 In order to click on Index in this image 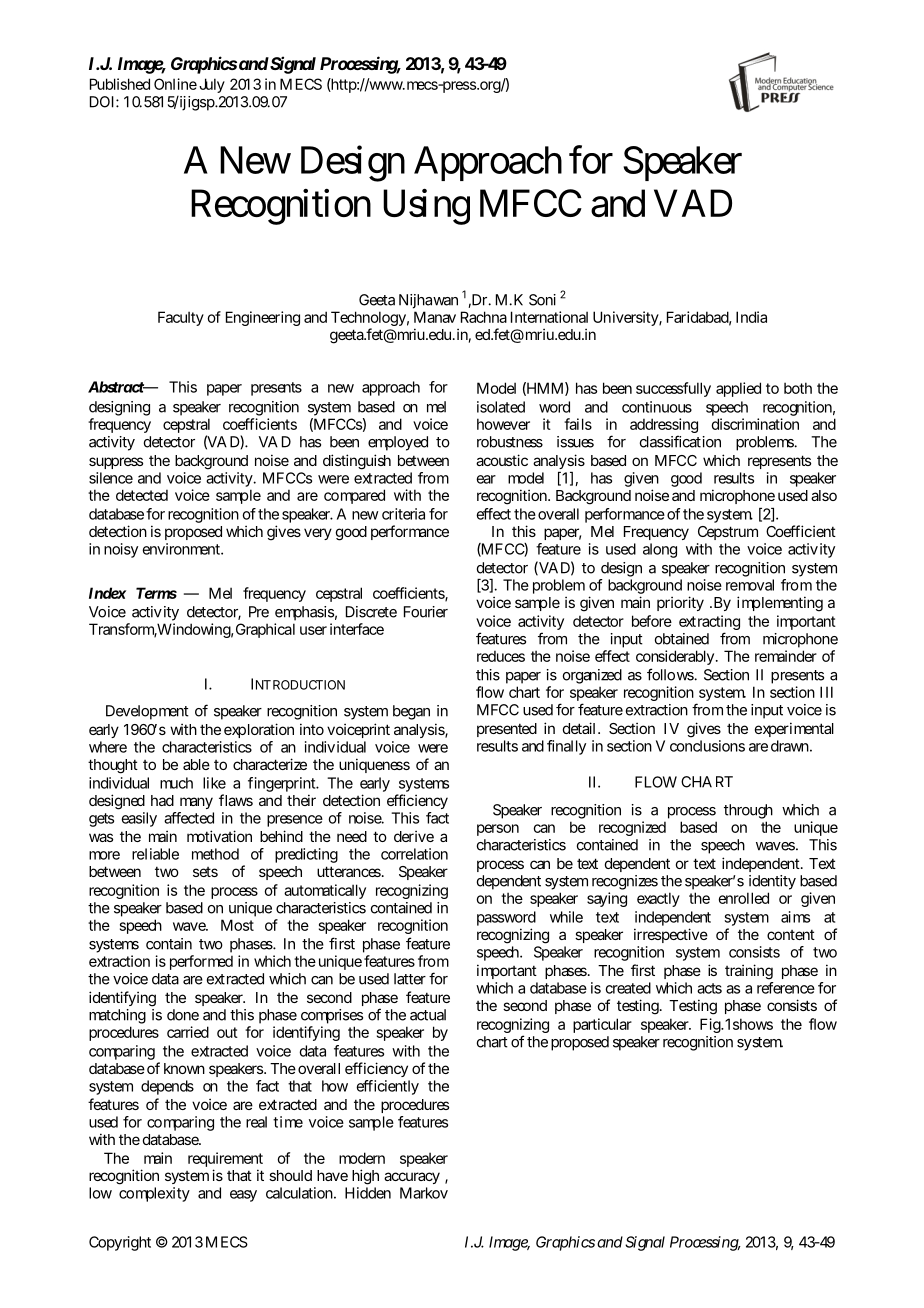, I will do `click(107, 593)`.
